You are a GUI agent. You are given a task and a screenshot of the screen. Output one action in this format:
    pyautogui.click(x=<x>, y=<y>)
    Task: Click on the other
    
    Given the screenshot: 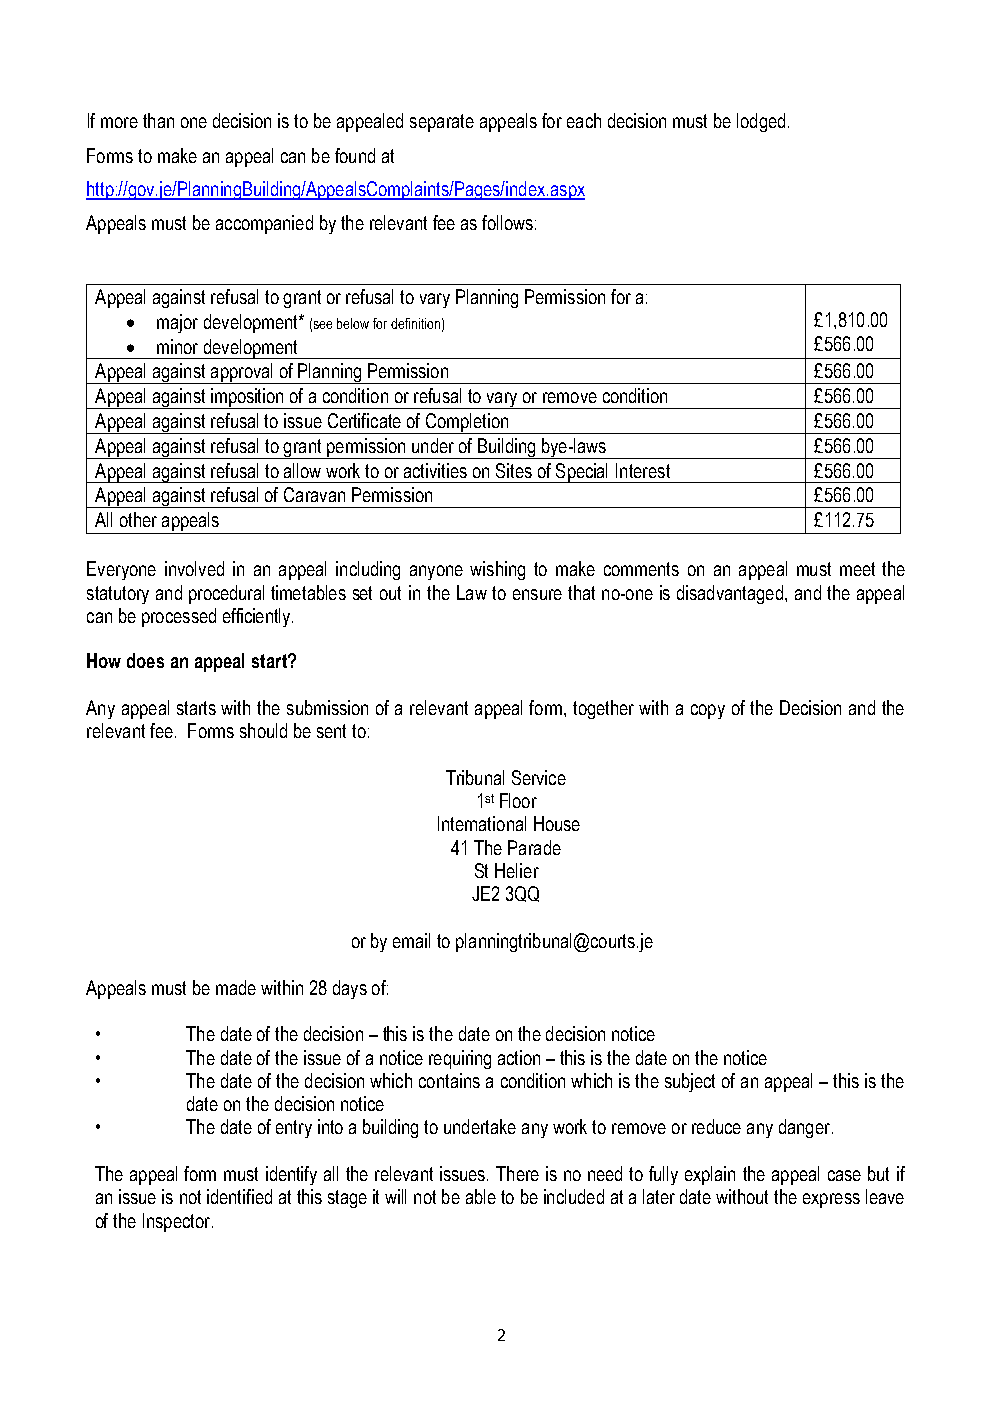 What is the action you would take?
    pyautogui.click(x=138, y=519)
